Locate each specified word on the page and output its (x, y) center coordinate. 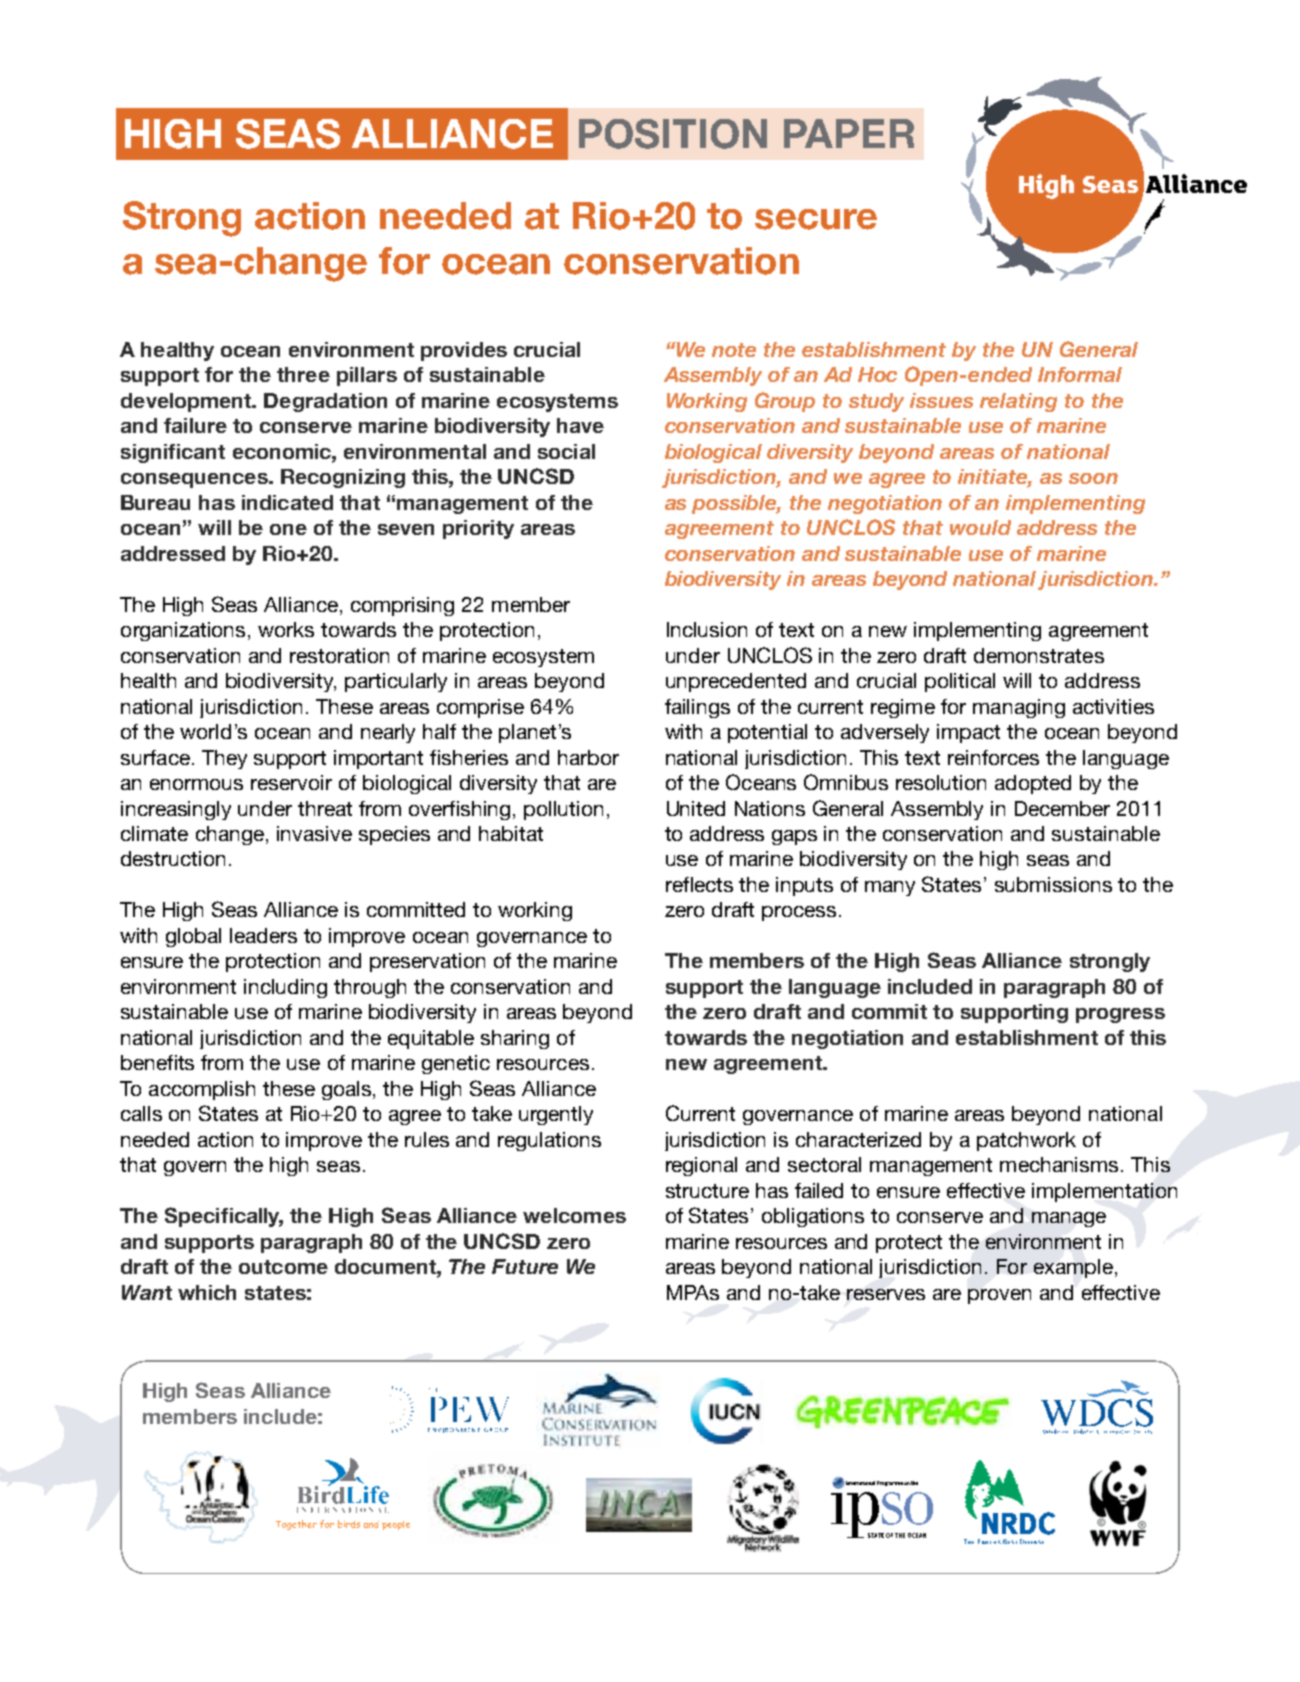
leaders (263, 935)
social (566, 451)
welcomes (574, 1215)
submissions (1053, 884)
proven (999, 1296)
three (303, 374)
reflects (699, 884)
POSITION (673, 134)
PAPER (849, 133)
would (980, 527)
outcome (283, 1267)
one (288, 529)
